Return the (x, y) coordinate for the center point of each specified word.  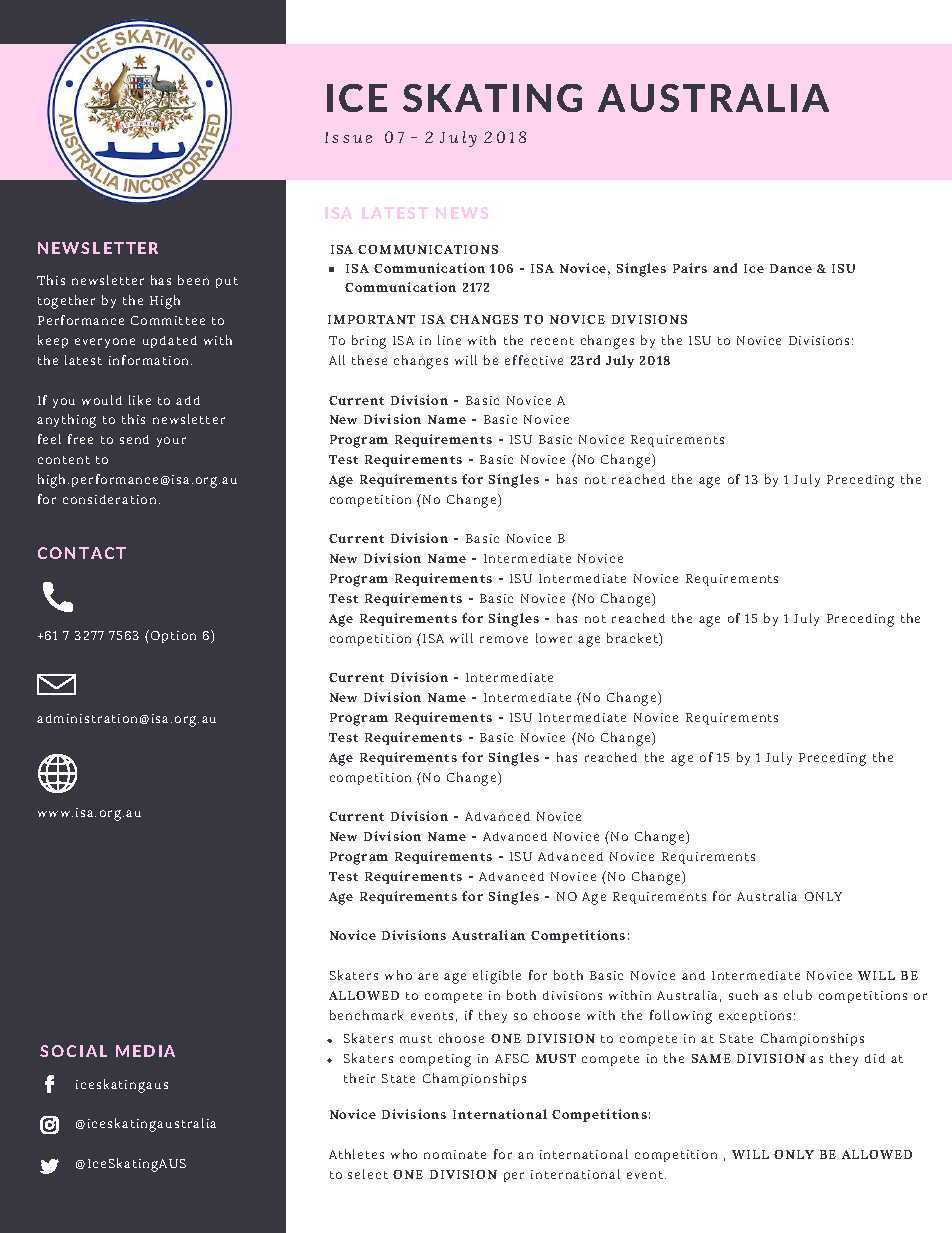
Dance (791, 268)
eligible (497, 977)
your (171, 442)
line (449, 340)
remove (504, 639)
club (798, 995)
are (428, 976)
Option (173, 637)
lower (554, 638)
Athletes (356, 1154)
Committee (168, 320)
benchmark (366, 1015)
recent (552, 341)
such (743, 995)
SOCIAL (73, 1051)
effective (534, 360)
